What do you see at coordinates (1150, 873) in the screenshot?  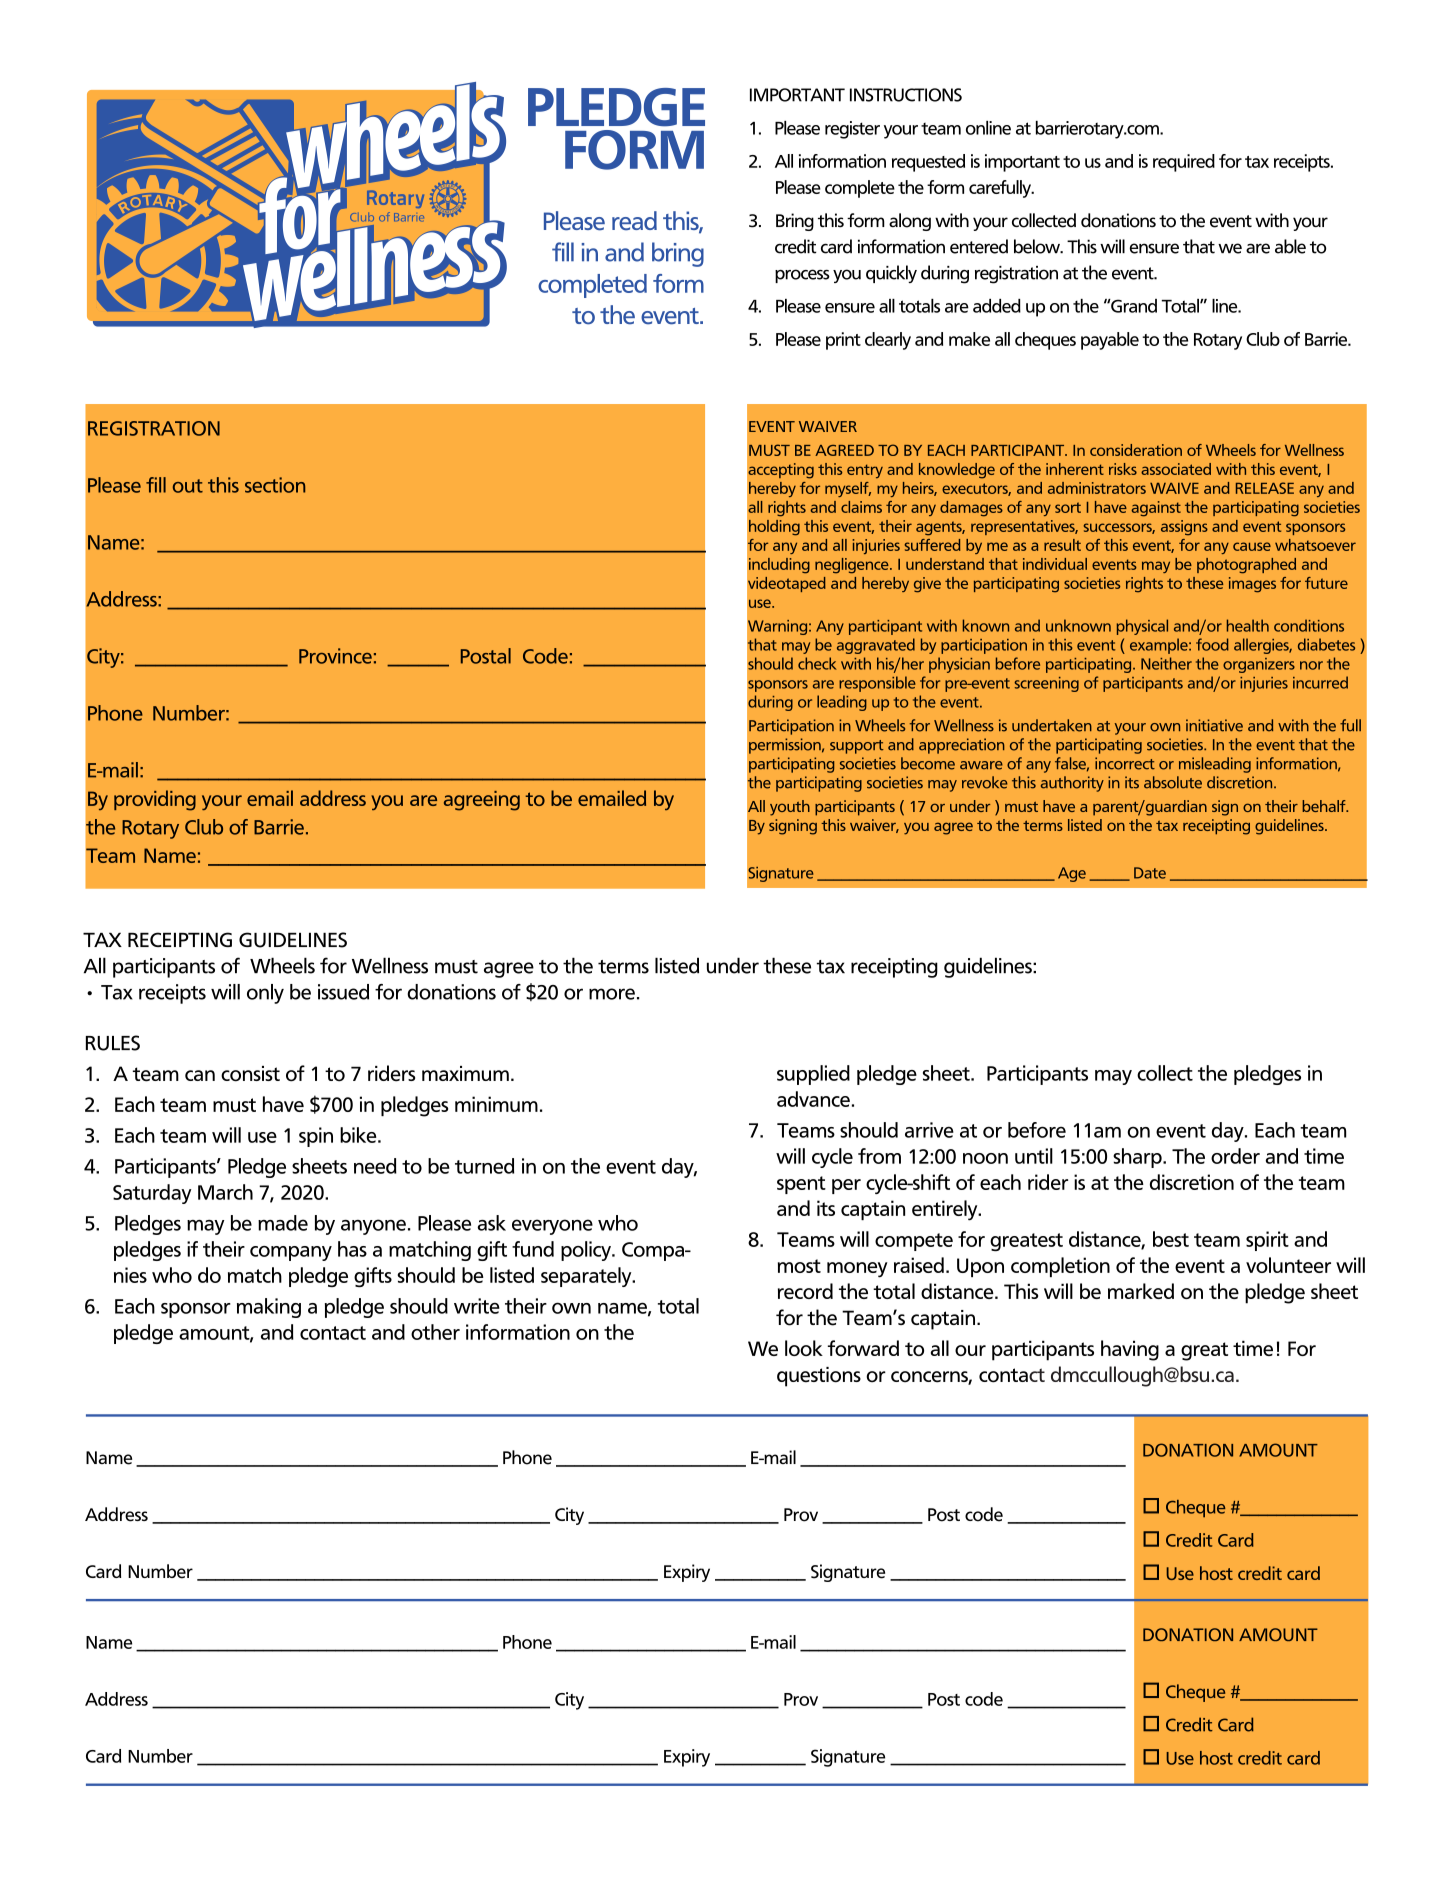 I see `Date` at bounding box center [1150, 873].
